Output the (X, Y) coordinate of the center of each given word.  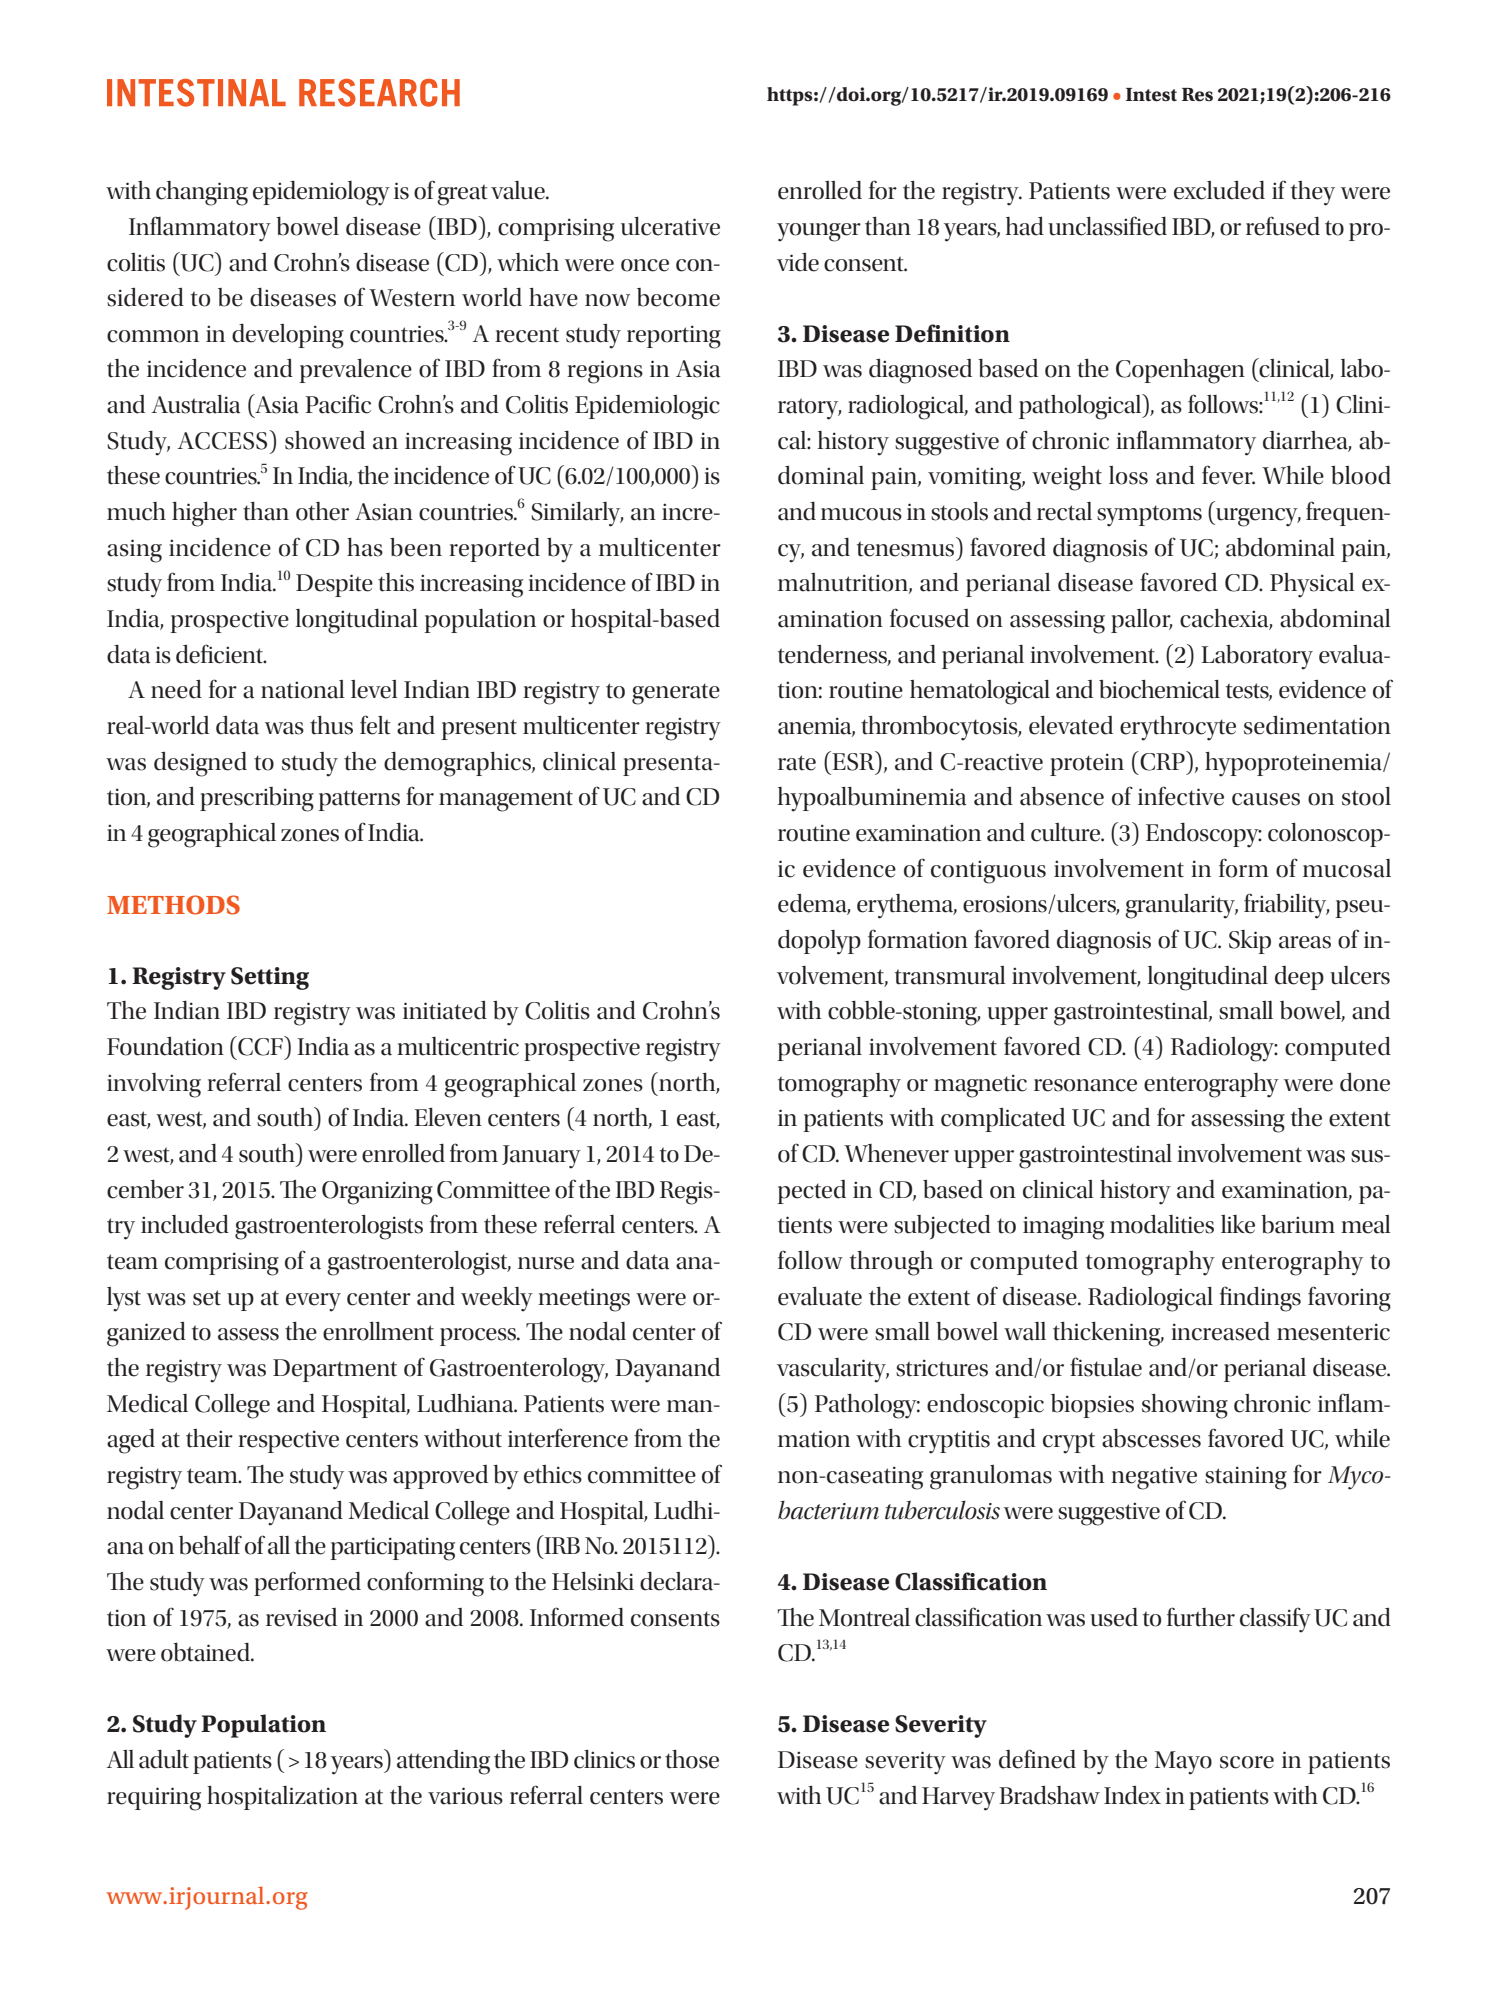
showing (1185, 1406)
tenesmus (905, 549)
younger (819, 232)
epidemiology (321, 193)
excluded (1219, 190)
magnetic (980, 1086)
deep (1299, 978)
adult (164, 1759)
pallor (1142, 621)
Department (335, 1370)
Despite (334, 585)
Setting (270, 978)
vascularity (833, 1370)
